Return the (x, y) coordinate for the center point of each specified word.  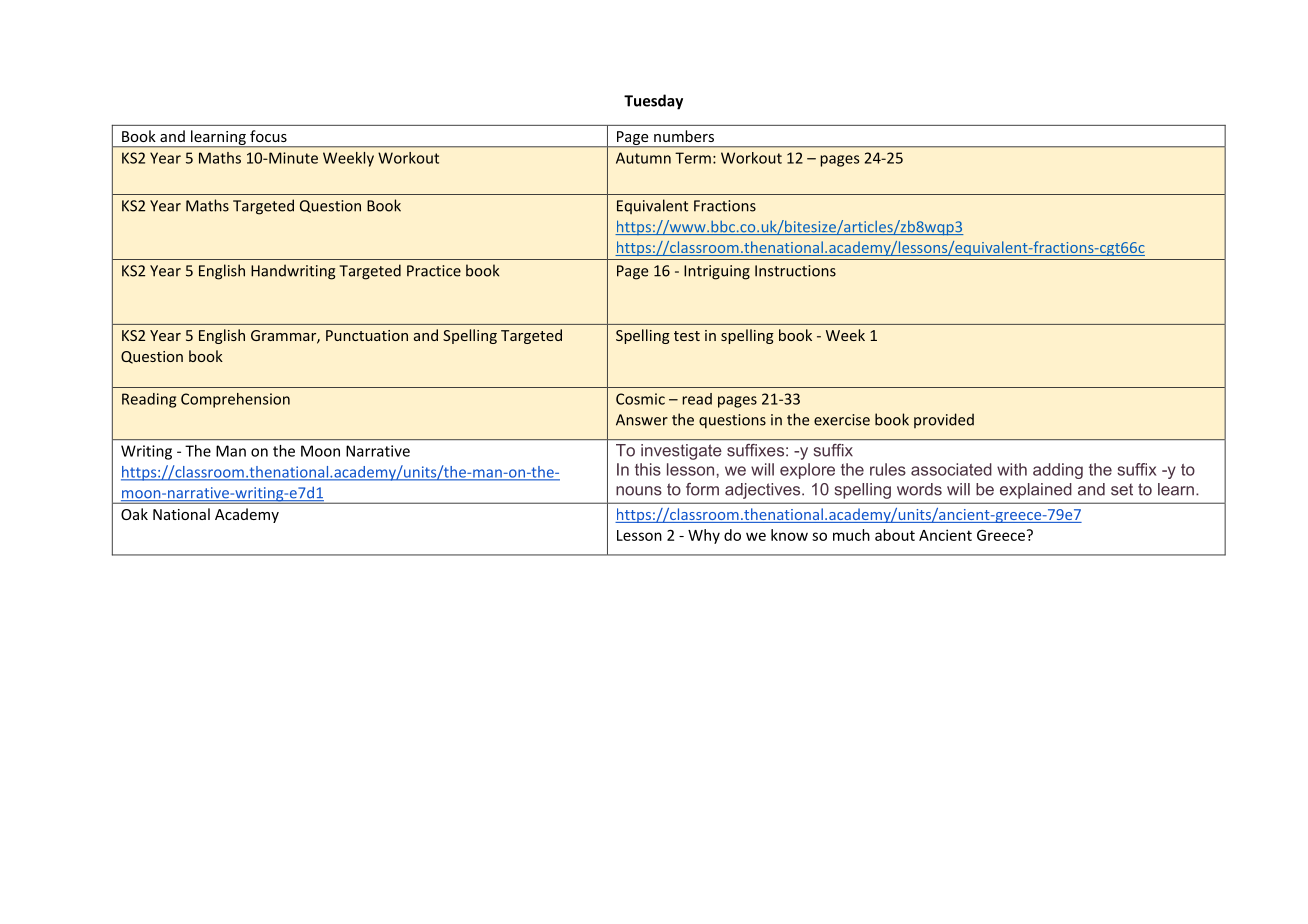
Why (704, 536)
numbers (684, 136)
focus (268, 136)
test (687, 336)
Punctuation (367, 335)
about (895, 535)
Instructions (795, 271)
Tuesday (653, 102)
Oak (134, 514)
